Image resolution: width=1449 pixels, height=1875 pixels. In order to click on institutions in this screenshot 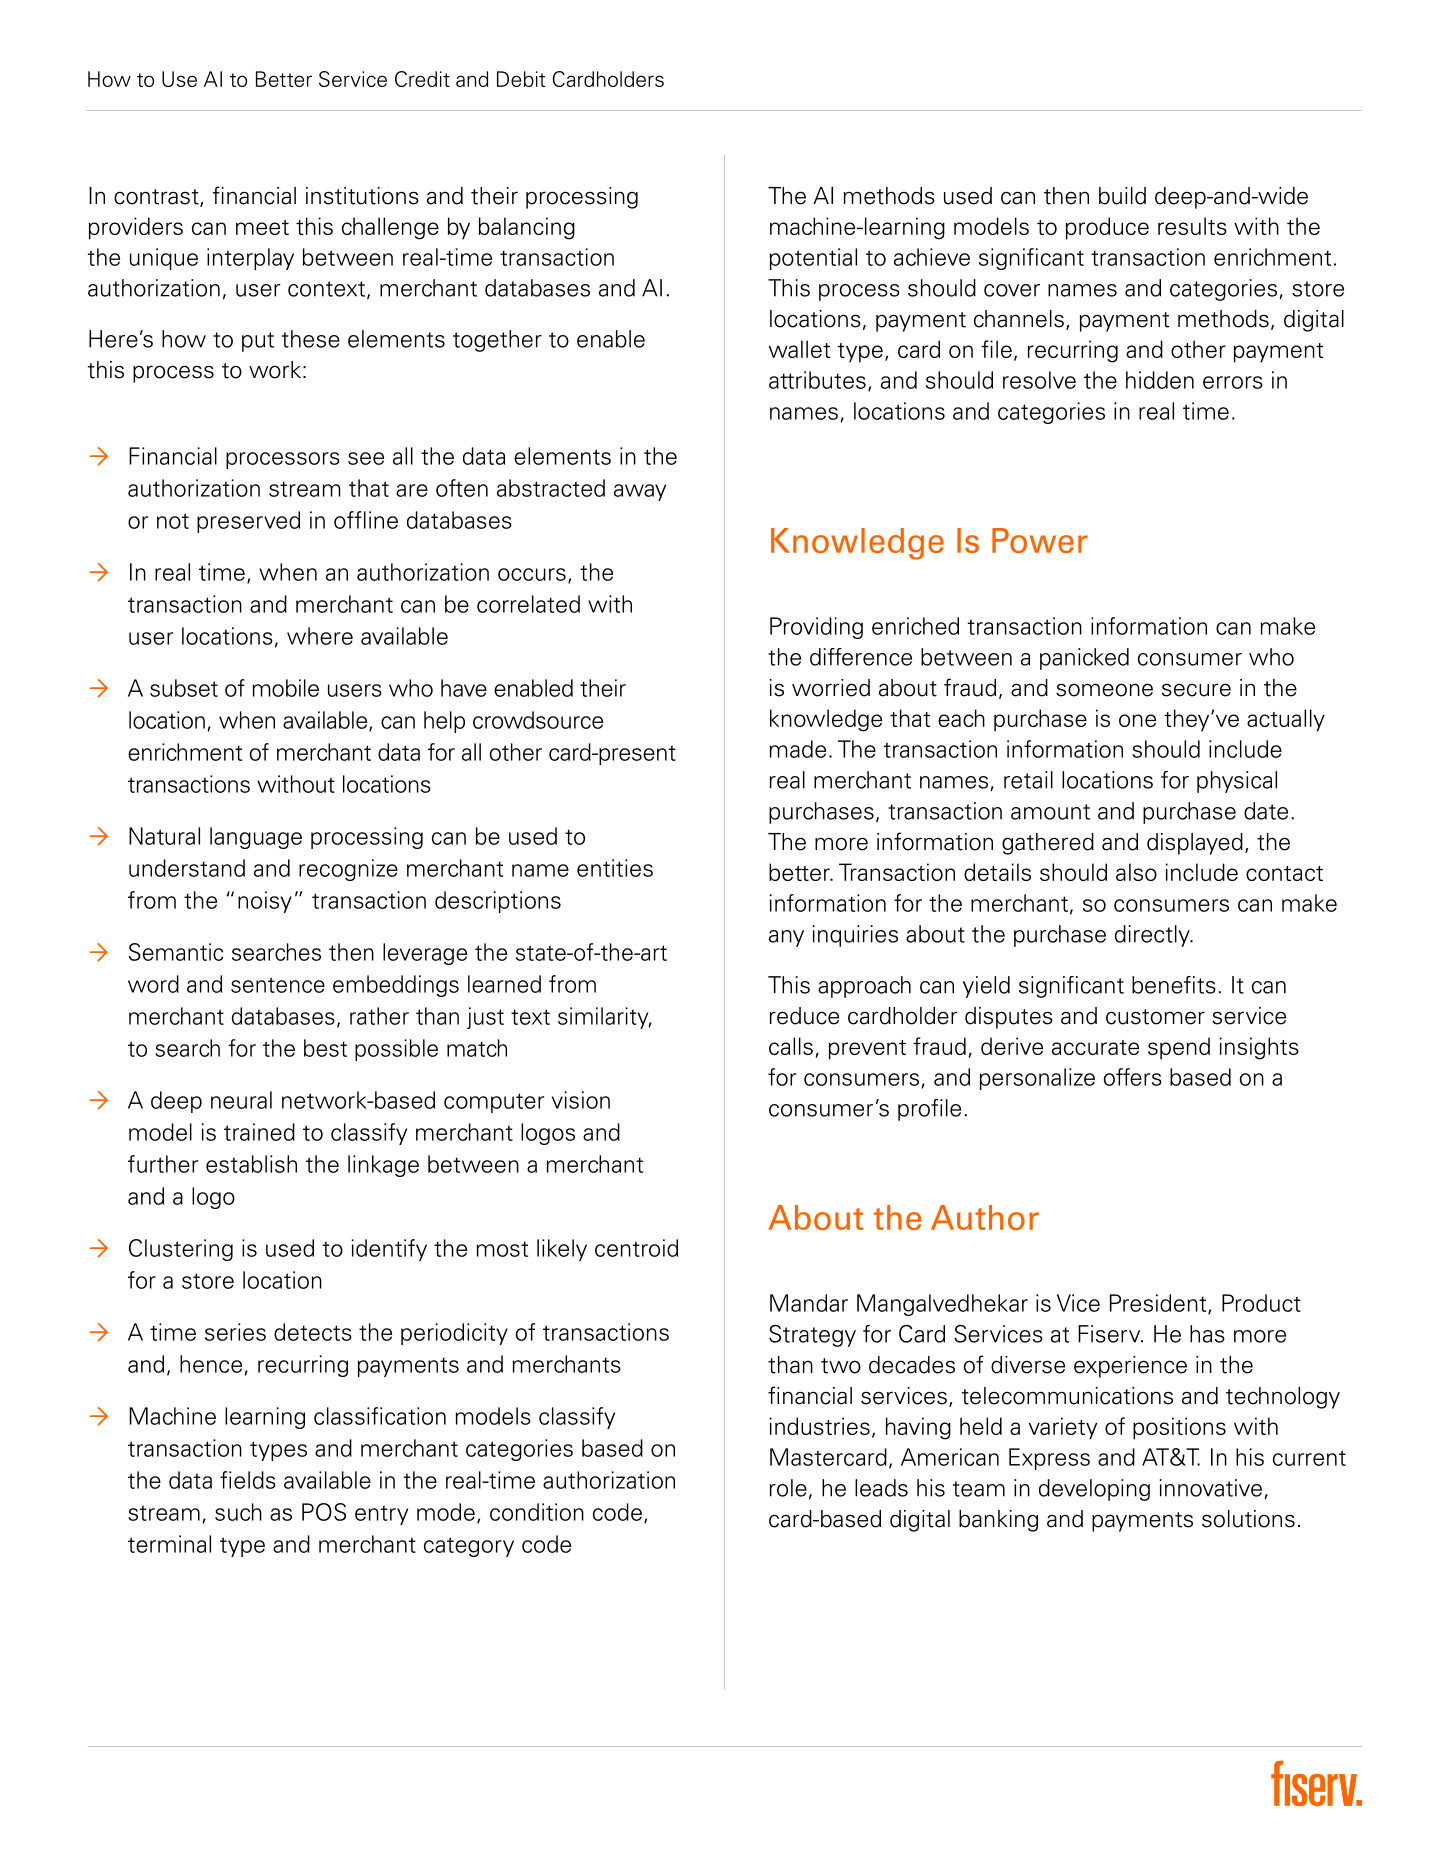, I will do `click(362, 196)`.
